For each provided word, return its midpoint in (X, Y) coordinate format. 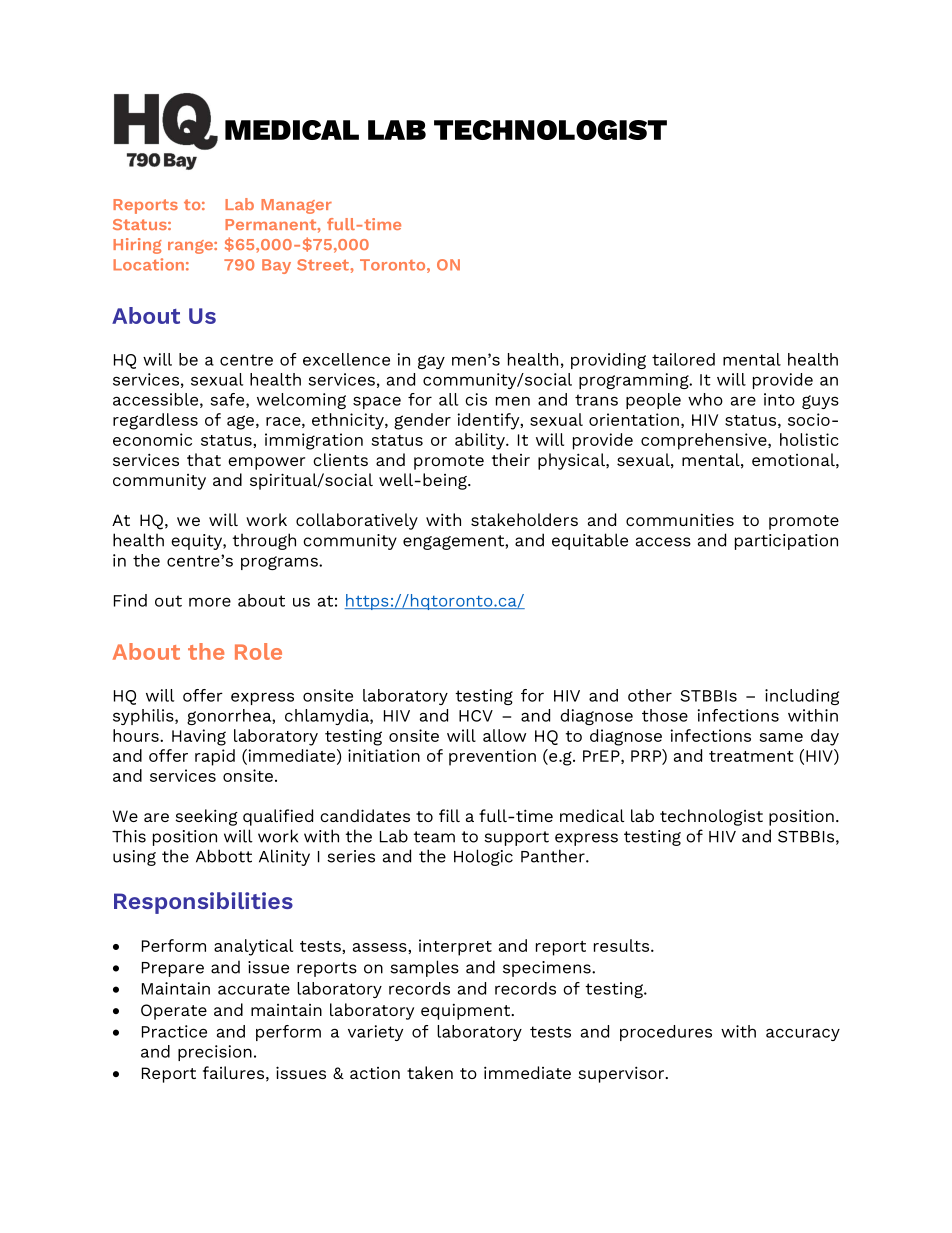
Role (258, 651)
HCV (476, 716)
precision (215, 1053)
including (802, 697)
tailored (683, 359)
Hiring (137, 246)
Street (324, 265)
